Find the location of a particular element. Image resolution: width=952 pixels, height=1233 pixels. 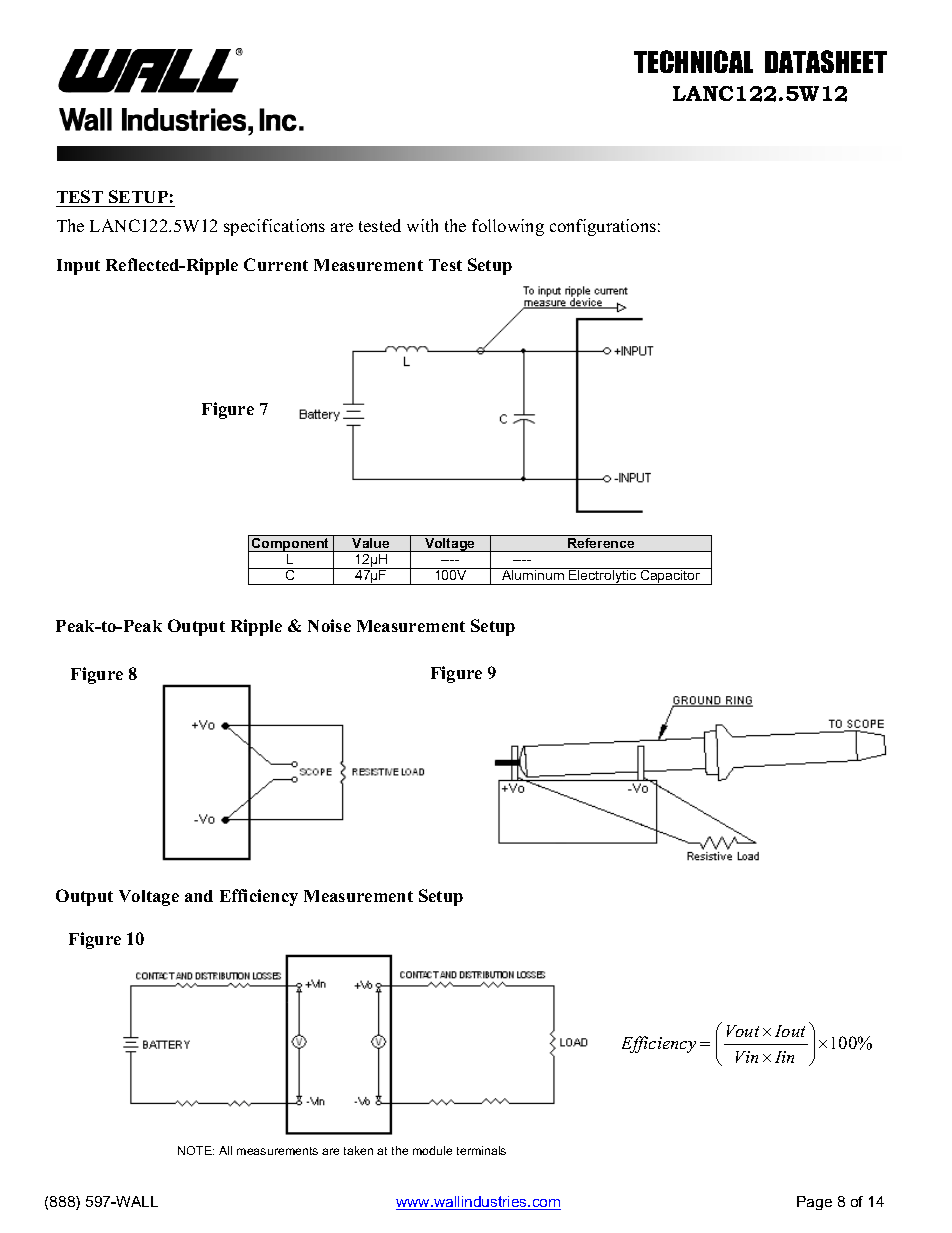

TECHNICAL is located at coordinates (693, 61).
